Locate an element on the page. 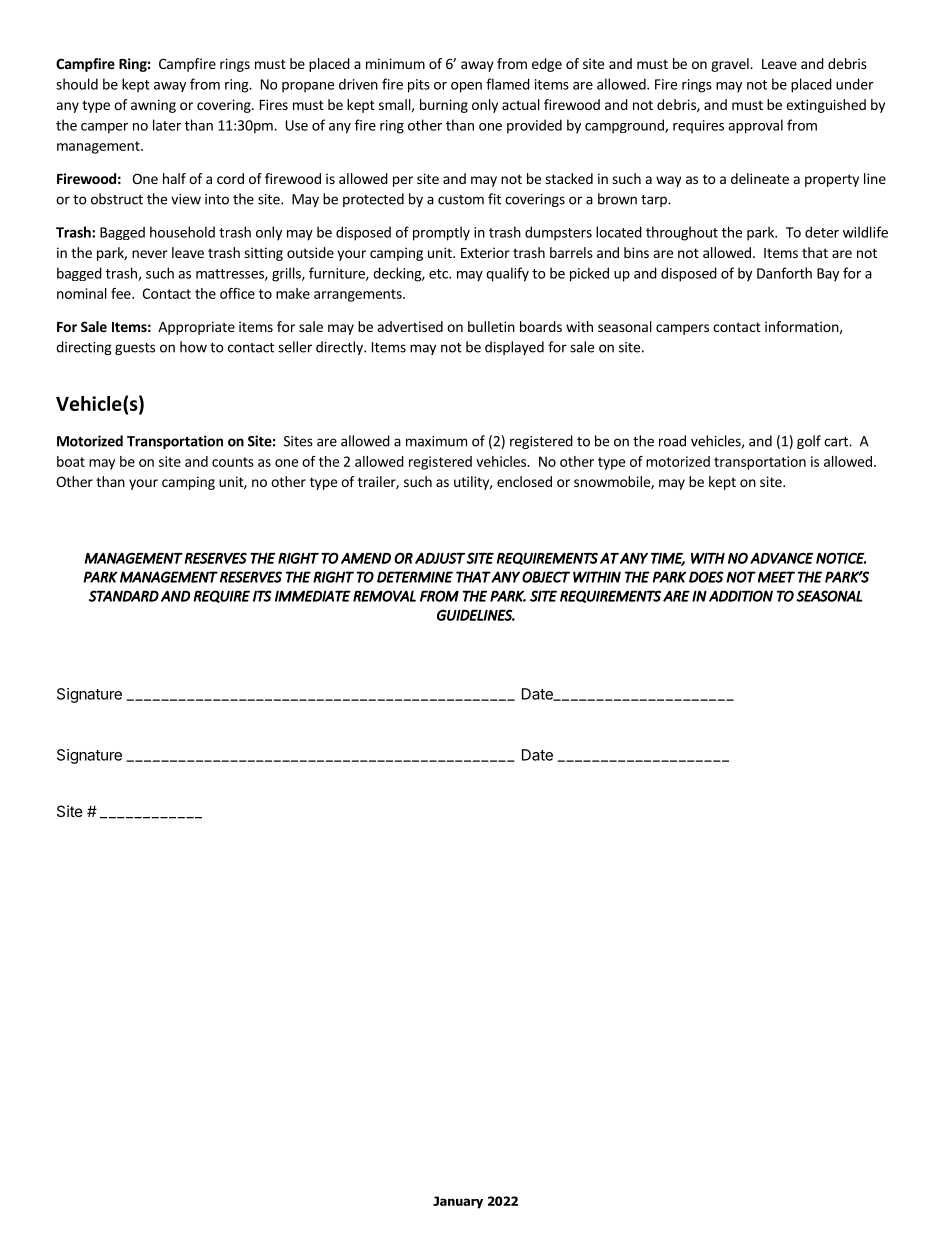  January is located at coordinates (458, 1202).
